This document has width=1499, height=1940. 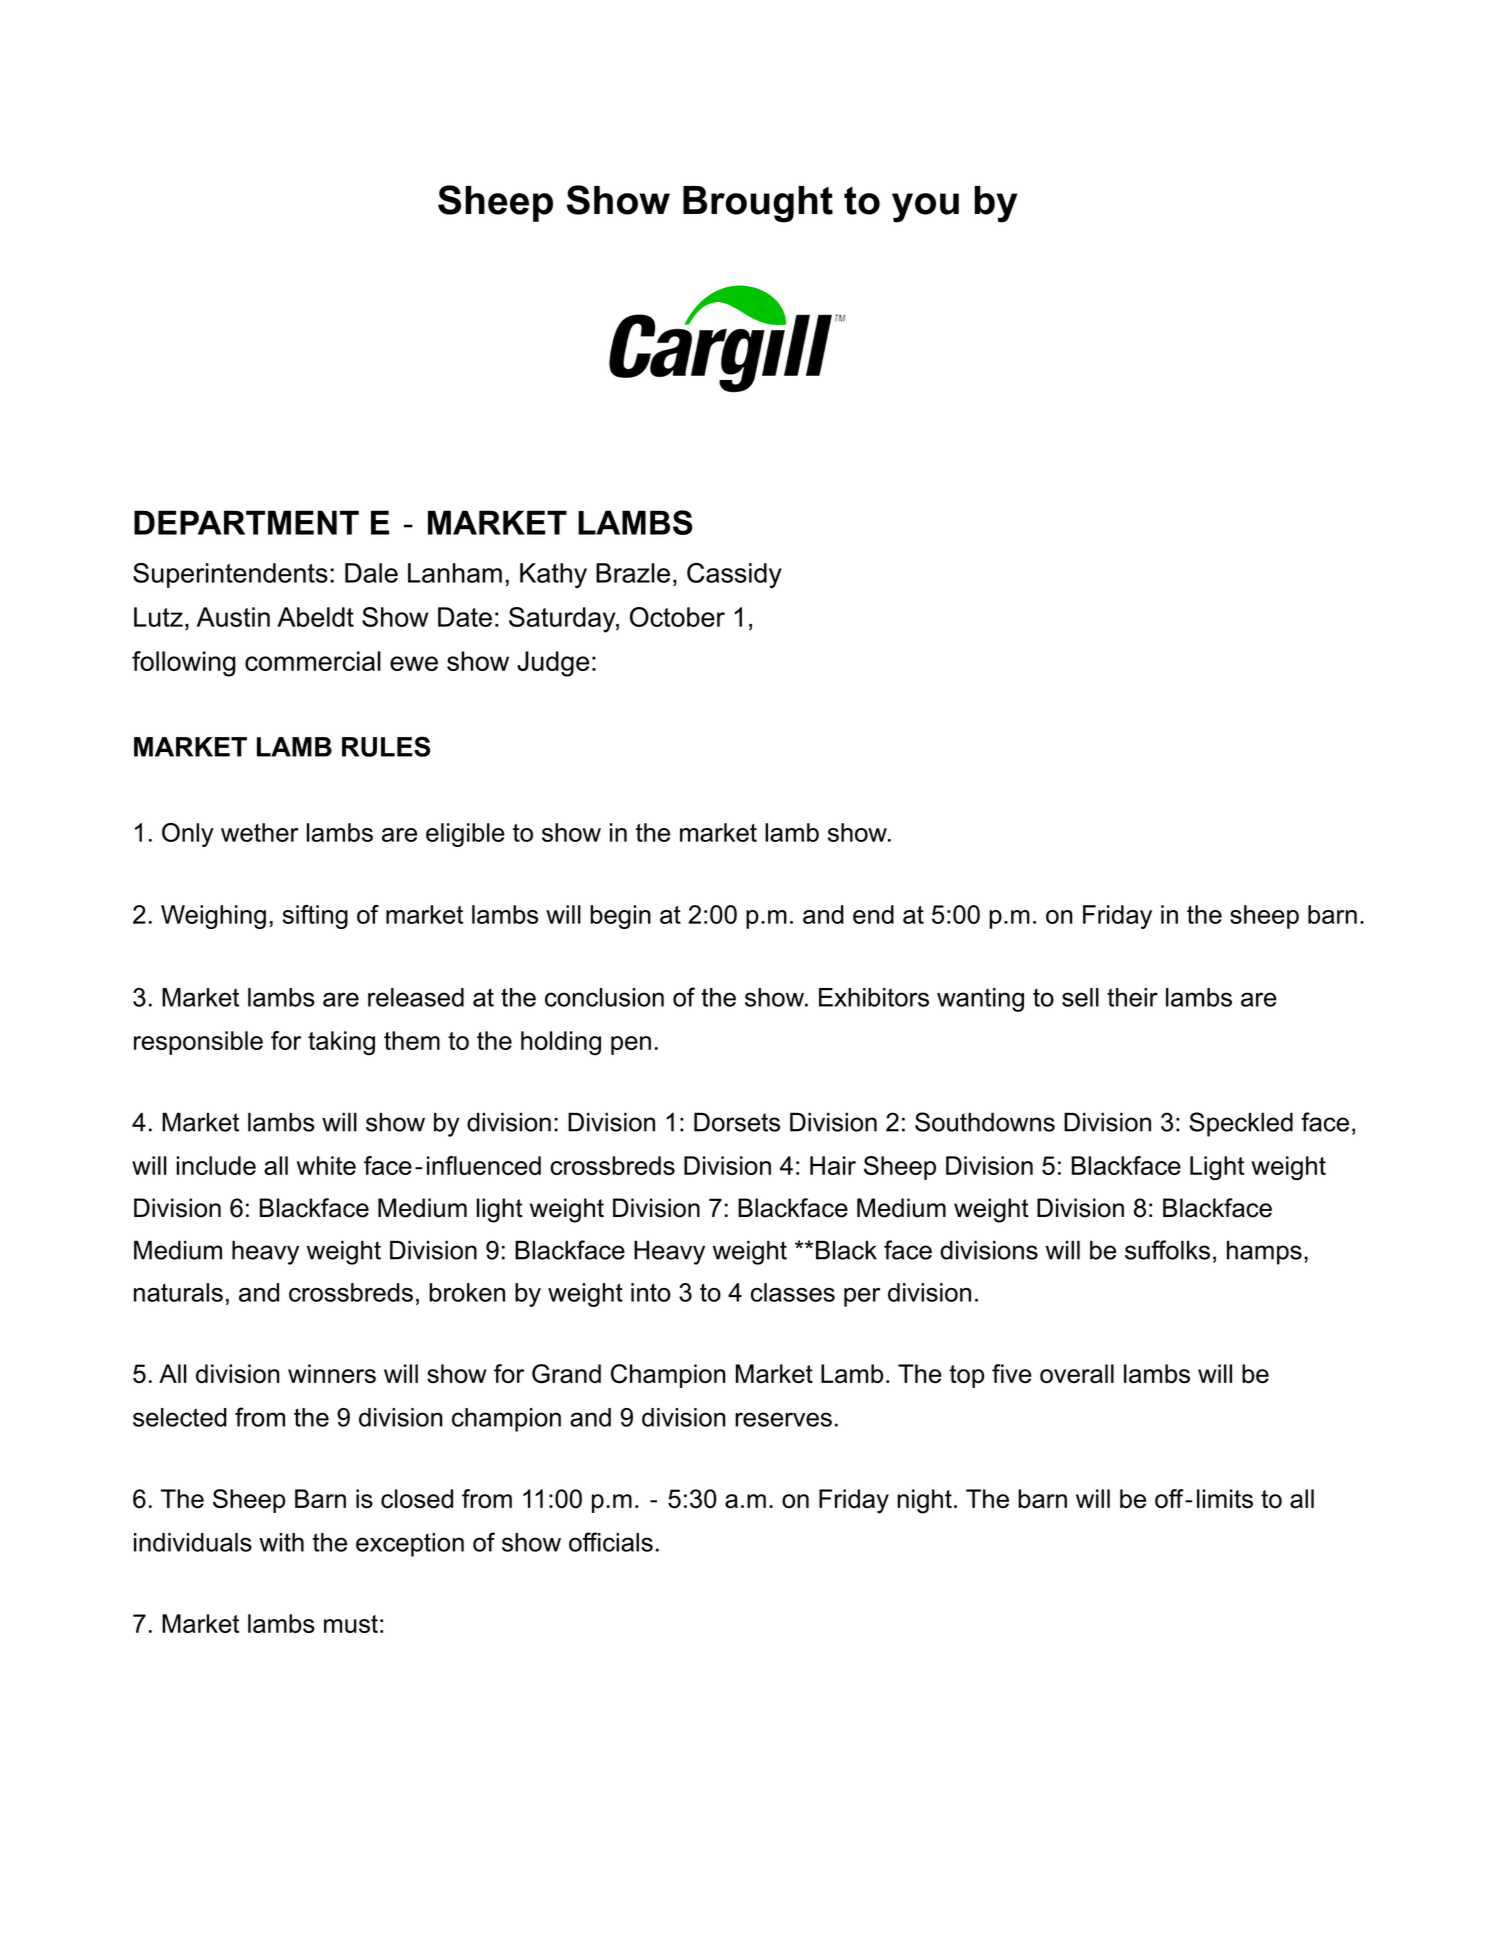 What do you see at coordinates (1077, 1373) in the document?
I see `overall` at bounding box center [1077, 1373].
